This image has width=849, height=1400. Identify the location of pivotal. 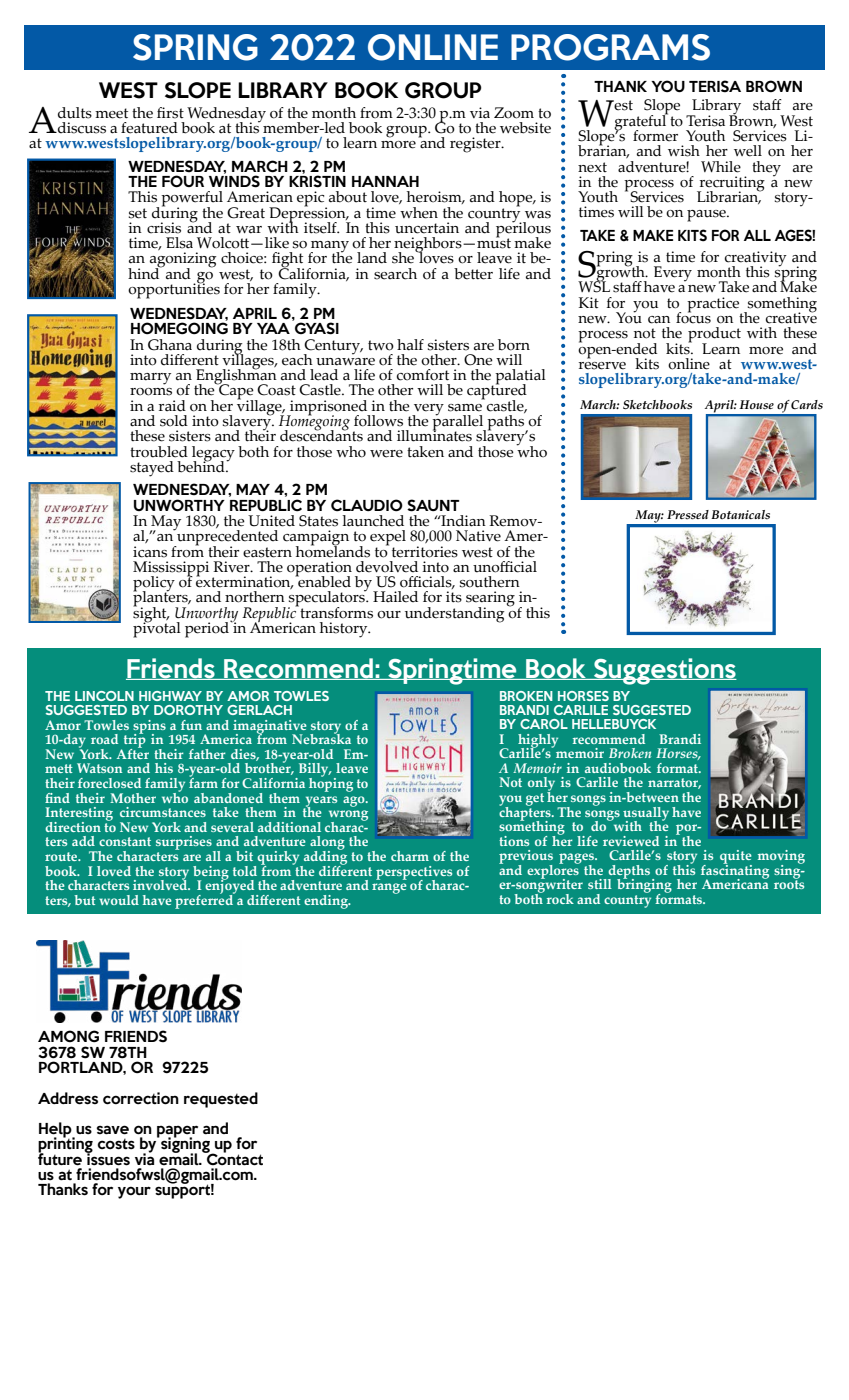
(157, 628).
